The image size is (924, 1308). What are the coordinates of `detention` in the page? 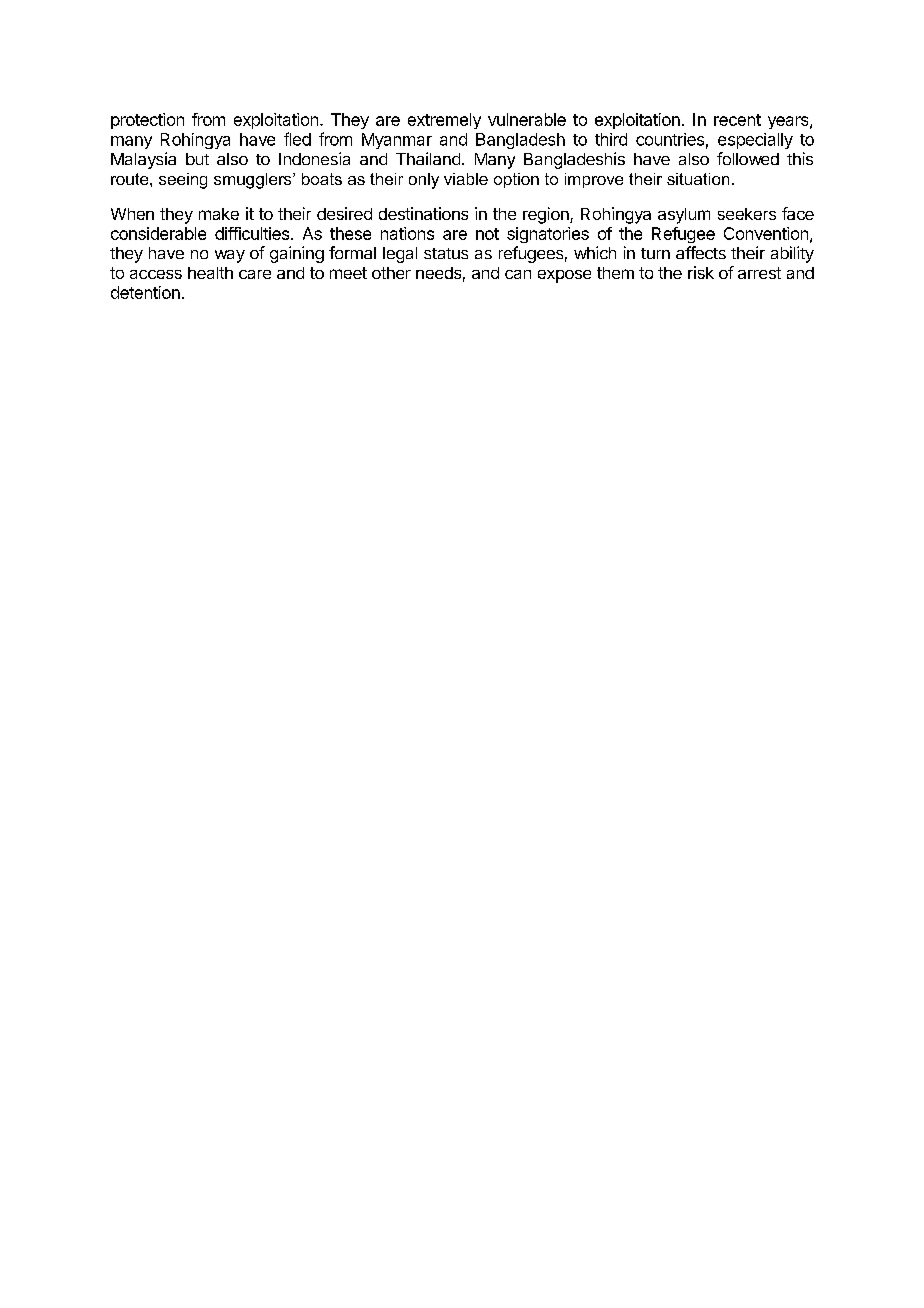 It's located at (145, 292).
